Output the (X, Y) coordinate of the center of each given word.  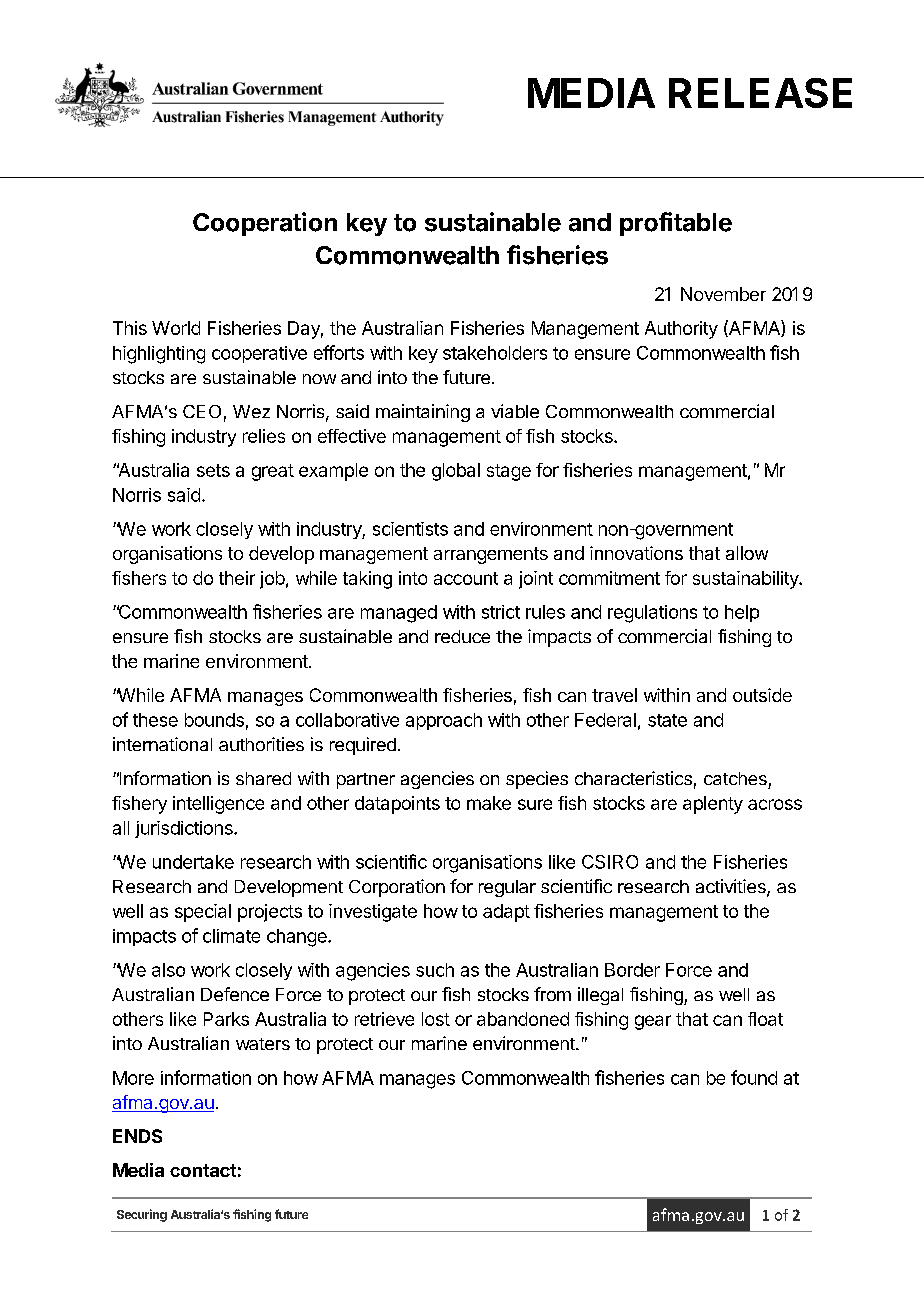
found (754, 1077)
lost (436, 1019)
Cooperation (265, 224)
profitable (676, 224)
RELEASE (760, 93)
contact (203, 1170)
